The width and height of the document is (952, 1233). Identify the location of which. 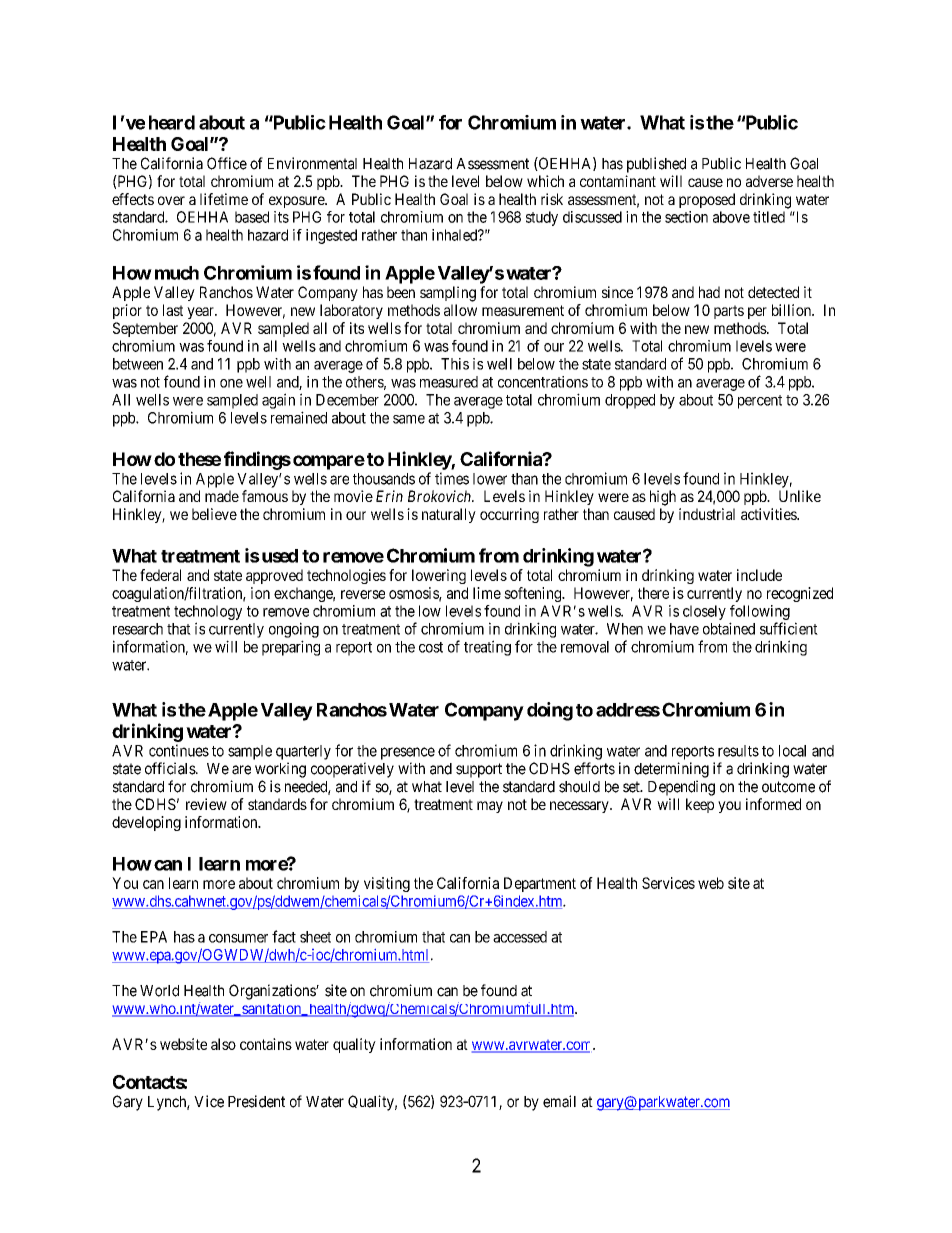
(545, 181).
